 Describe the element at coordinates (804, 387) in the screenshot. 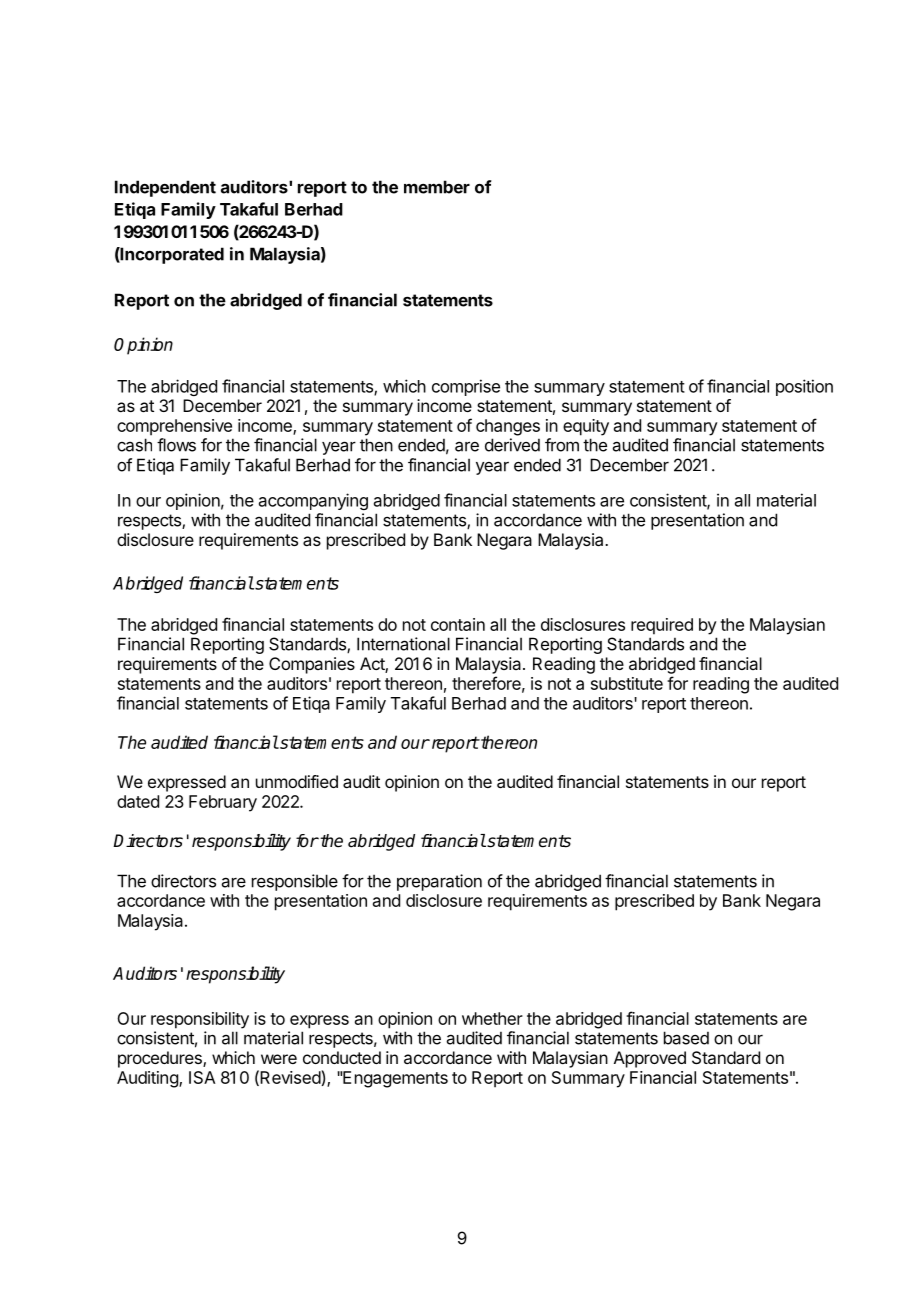

I see `position` at that location.
